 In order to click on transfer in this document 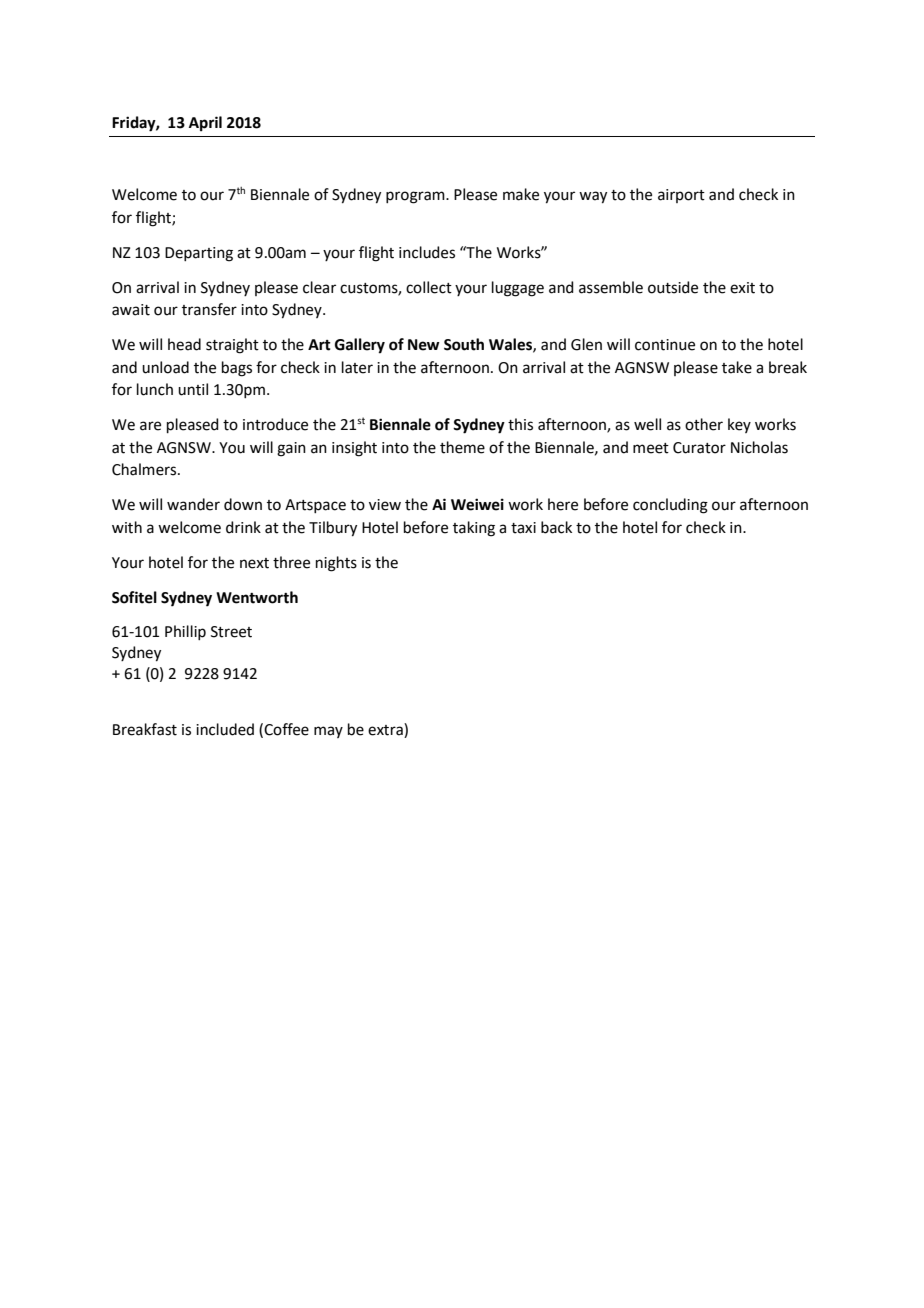, I will do `click(209, 309)`.
